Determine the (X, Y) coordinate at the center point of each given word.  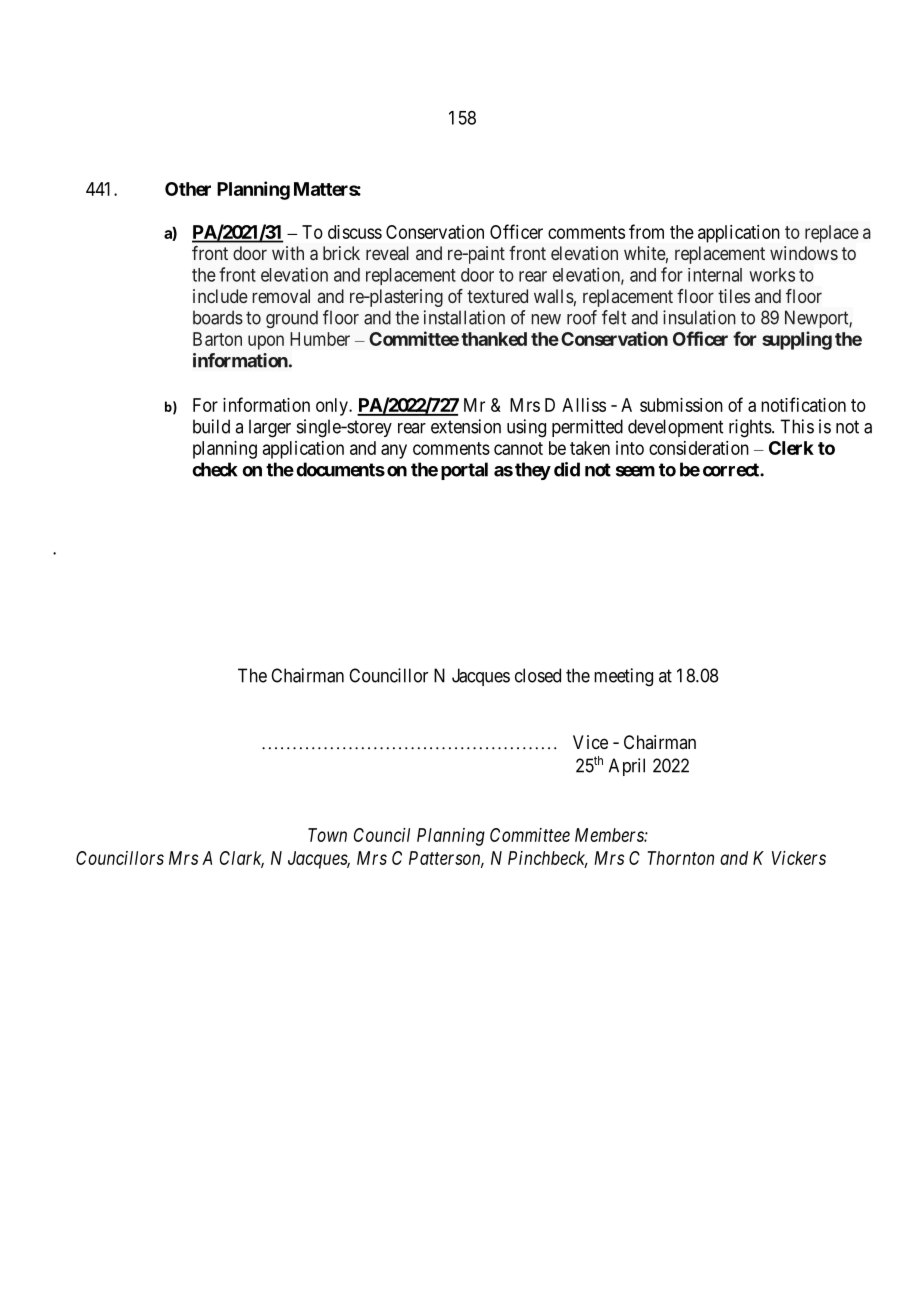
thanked (494, 339)
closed (538, 675)
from (646, 231)
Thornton (681, 858)
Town (327, 835)
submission (681, 405)
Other (188, 189)
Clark (242, 859)
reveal (387, 253)
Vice (590, 742)
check (215, 469)
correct (732, 470)
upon (266, 342)
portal (464, 471)
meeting (623, 677)
